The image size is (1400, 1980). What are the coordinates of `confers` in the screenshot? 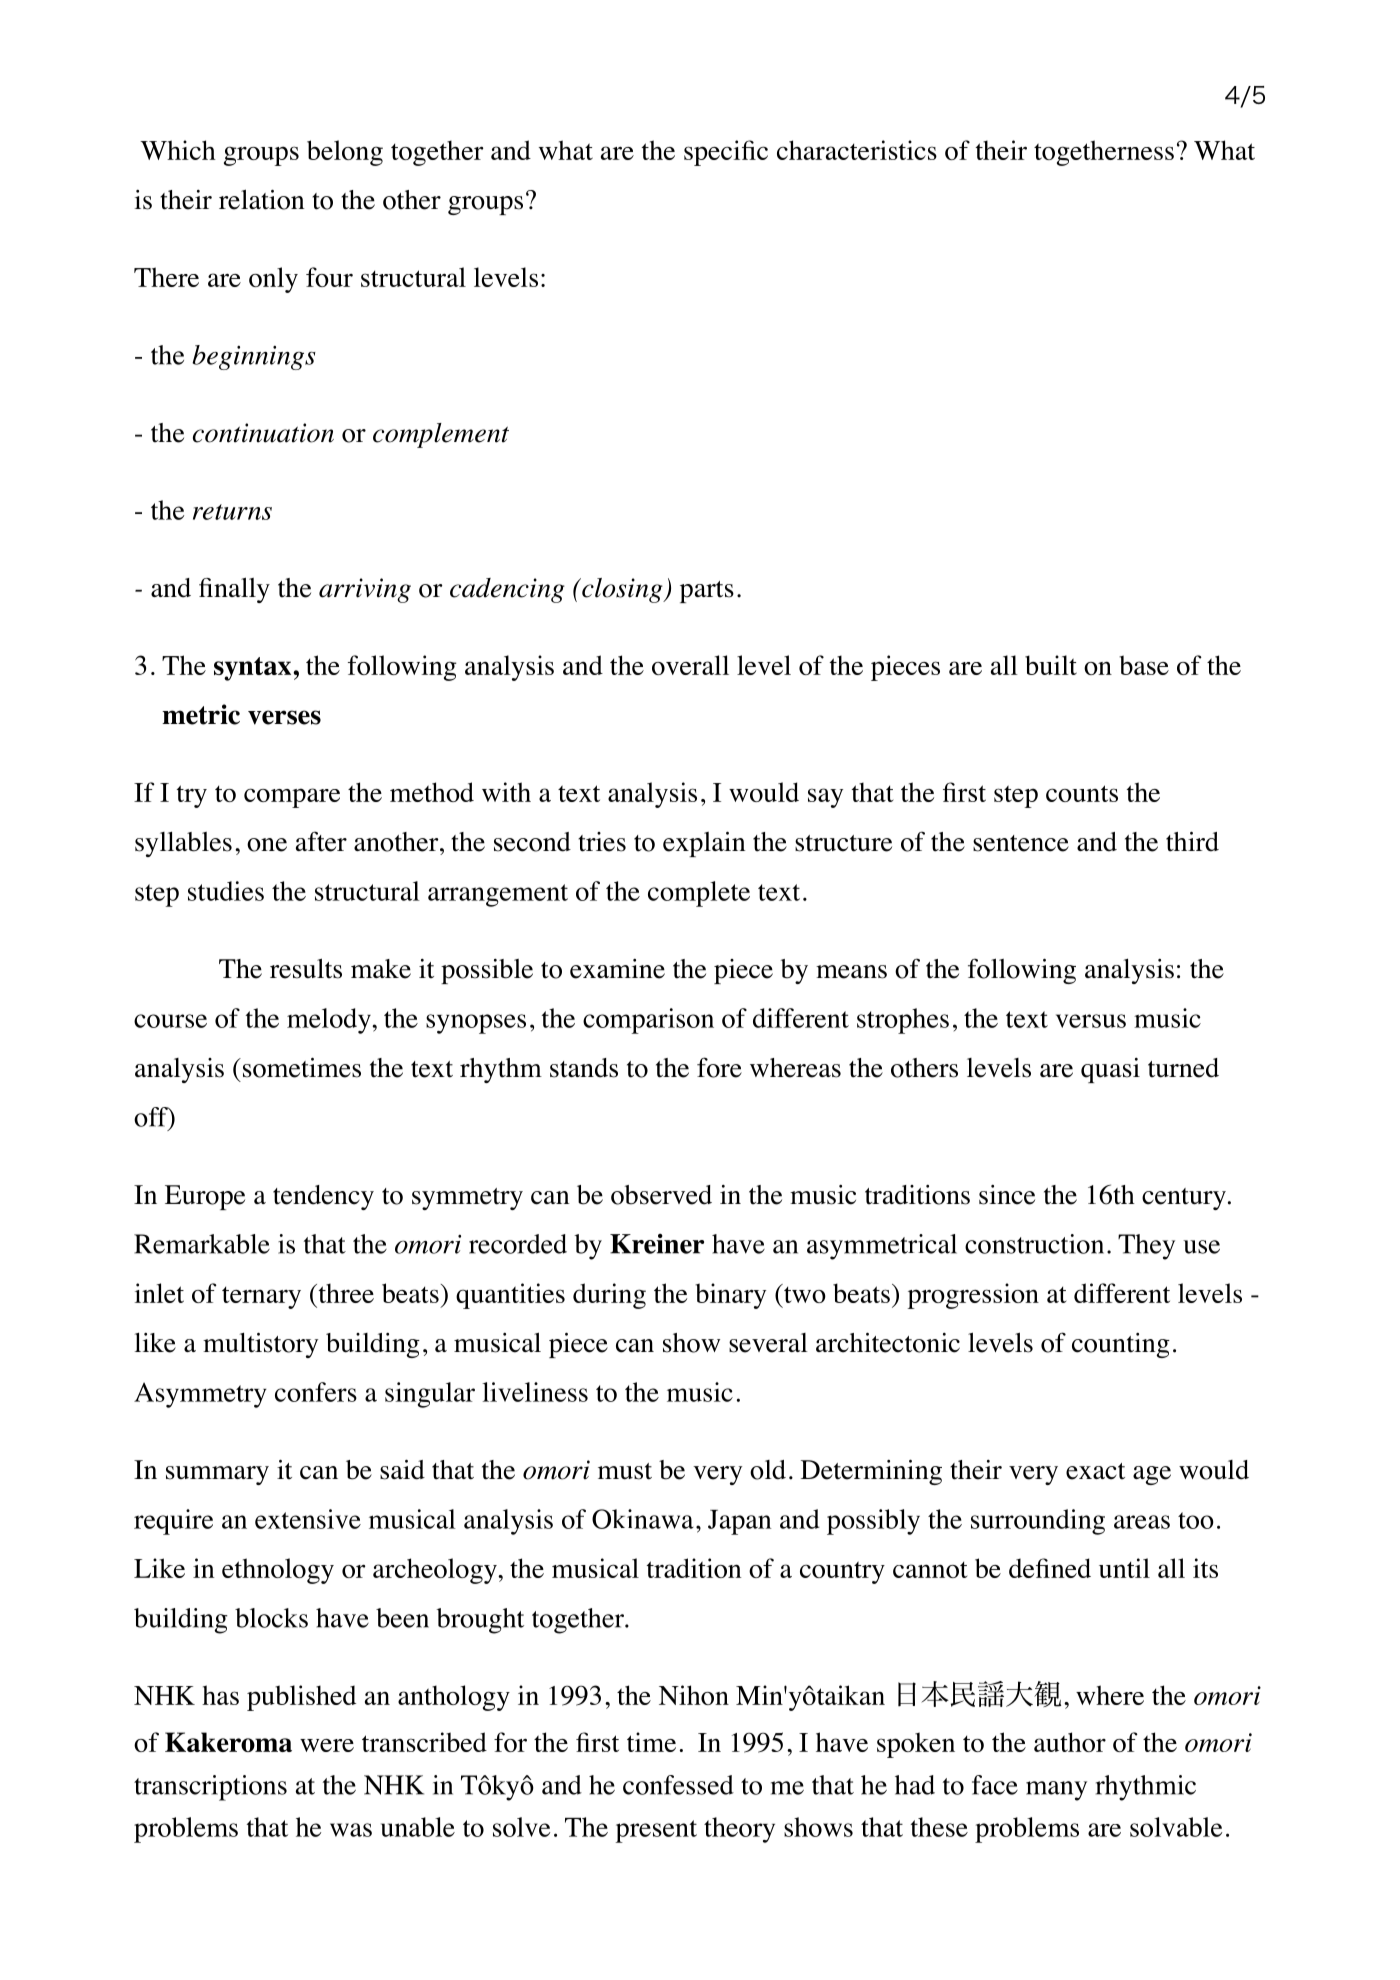 It's located at (316, 1392).
